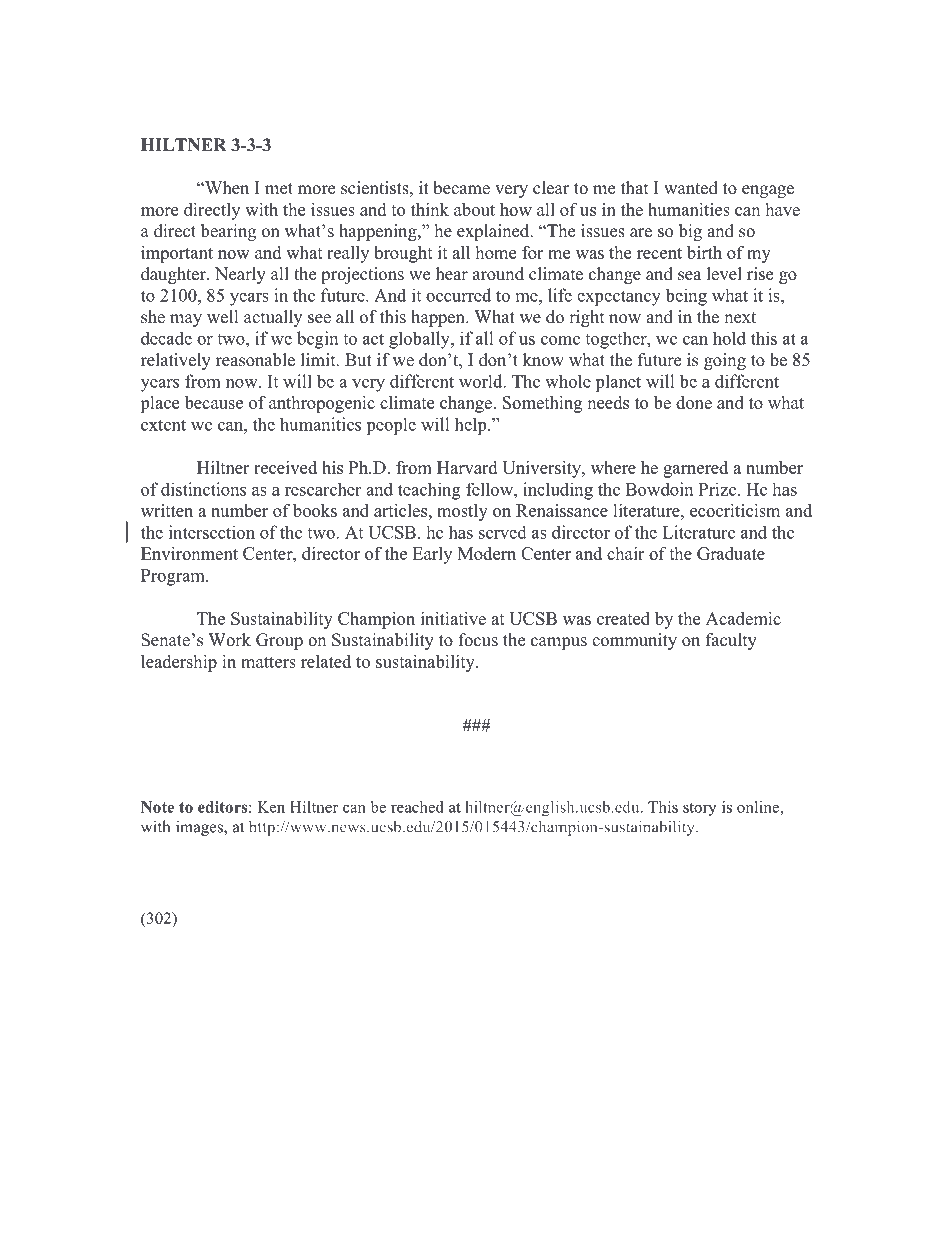  I want to click on bearing, so click(228, 232).
